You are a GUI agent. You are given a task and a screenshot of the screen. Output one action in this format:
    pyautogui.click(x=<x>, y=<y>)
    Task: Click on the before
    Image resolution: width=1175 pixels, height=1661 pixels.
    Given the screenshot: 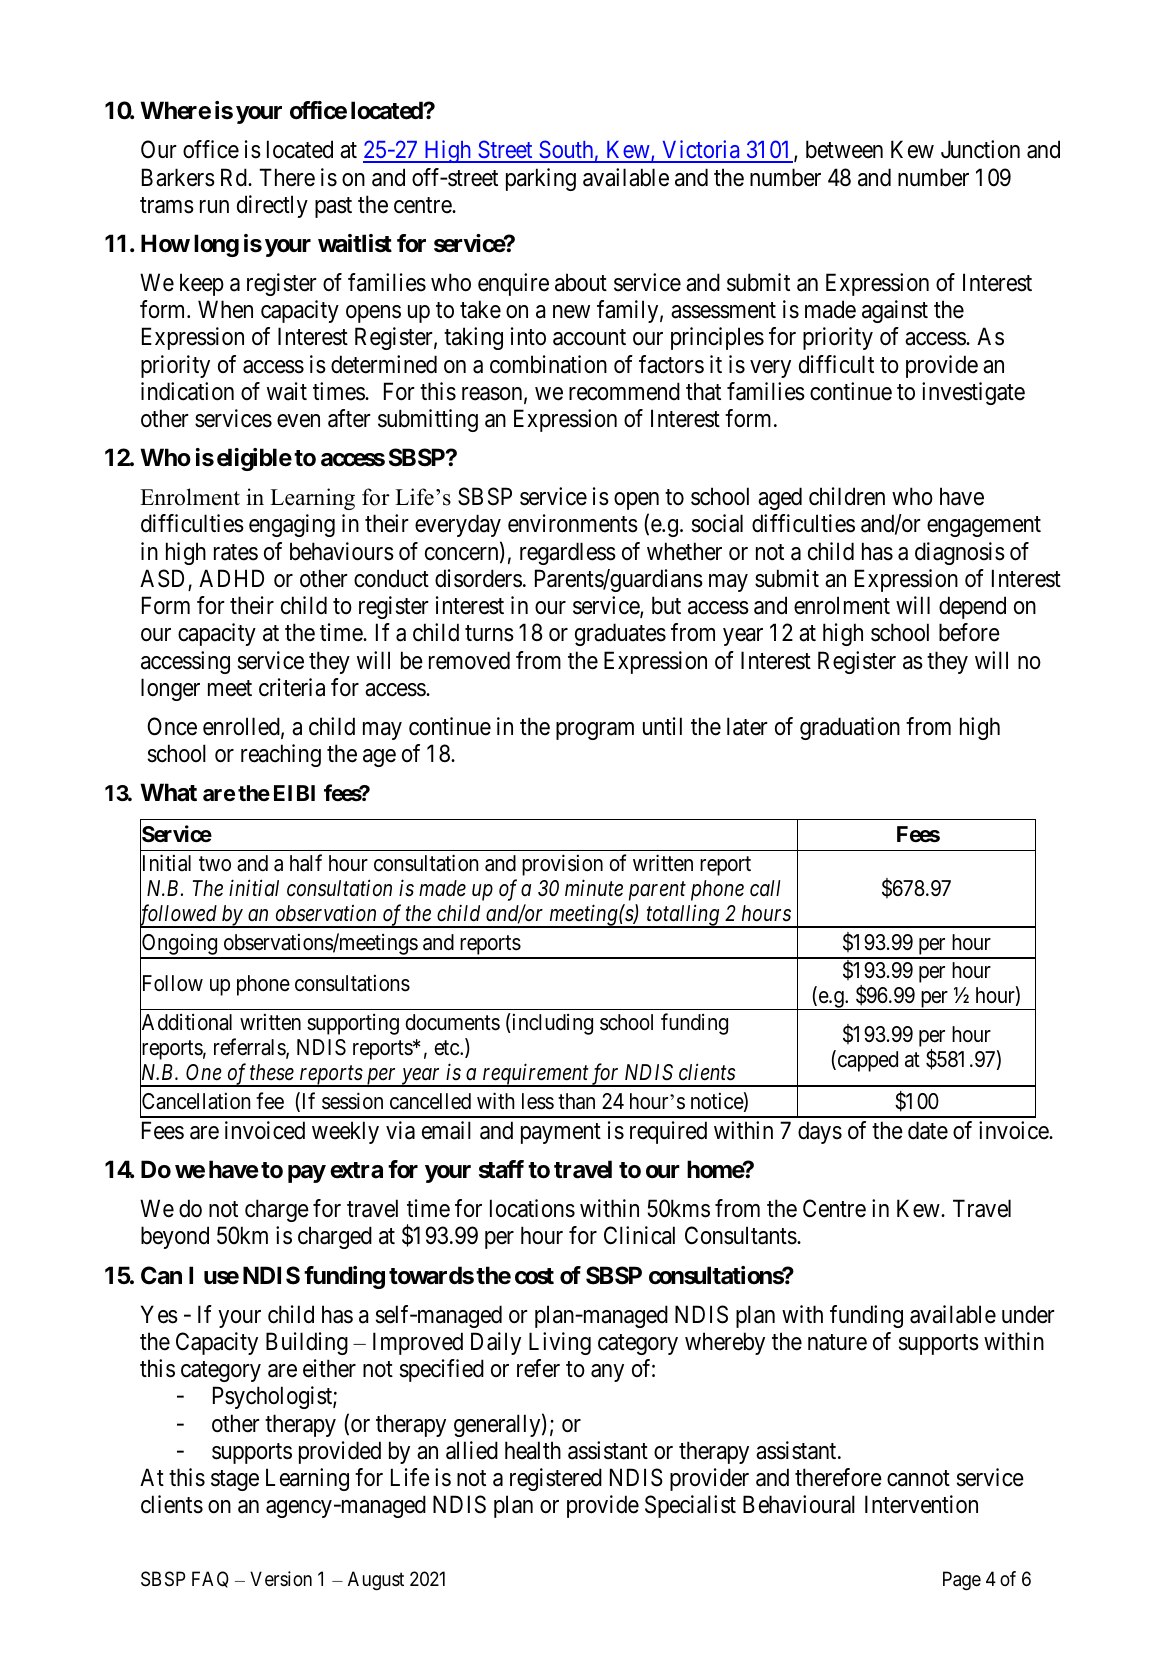 What is the action you would take?
    pyautogui.click(x=969, y=632)
